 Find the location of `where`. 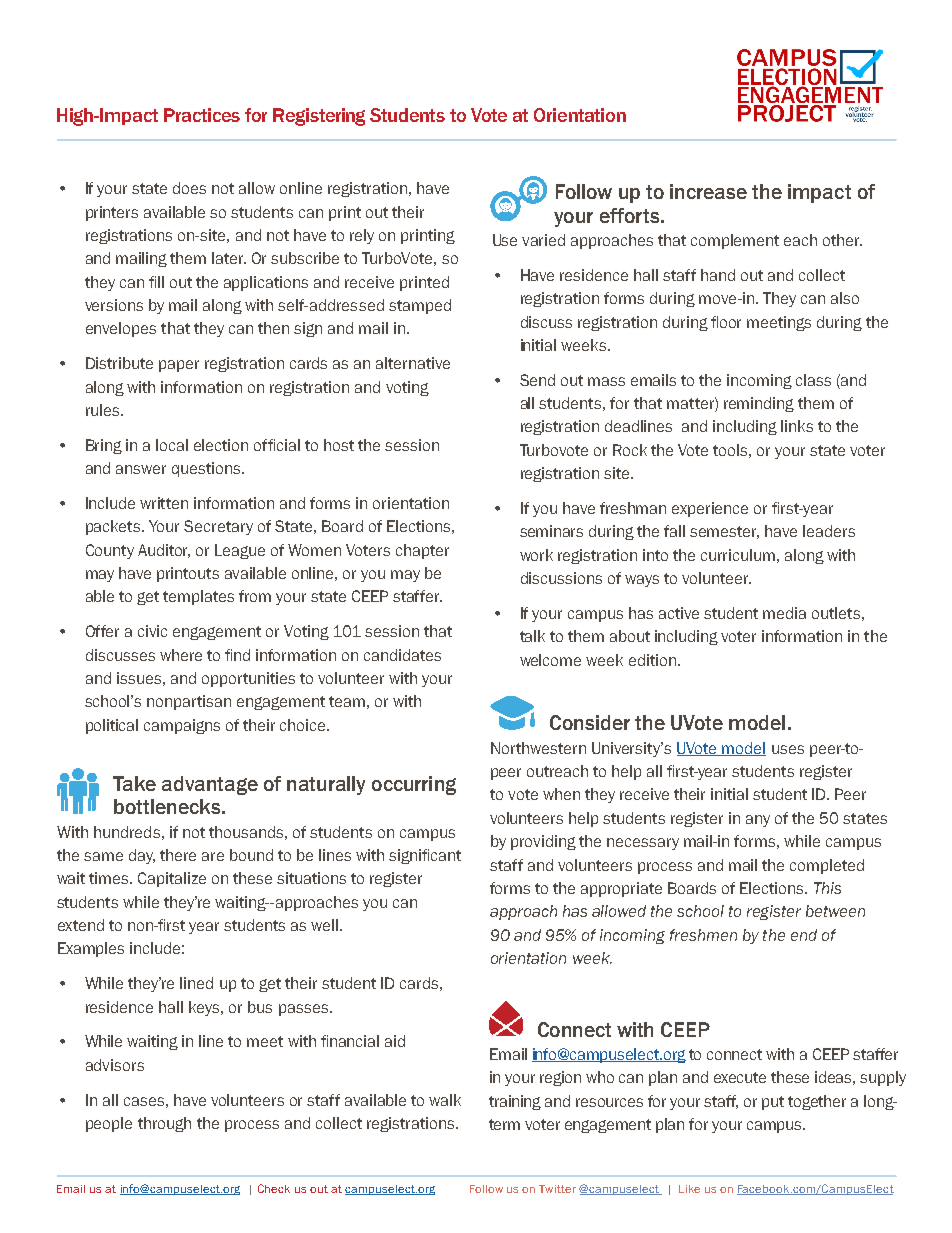

where is located at coordinates (181, 655).
